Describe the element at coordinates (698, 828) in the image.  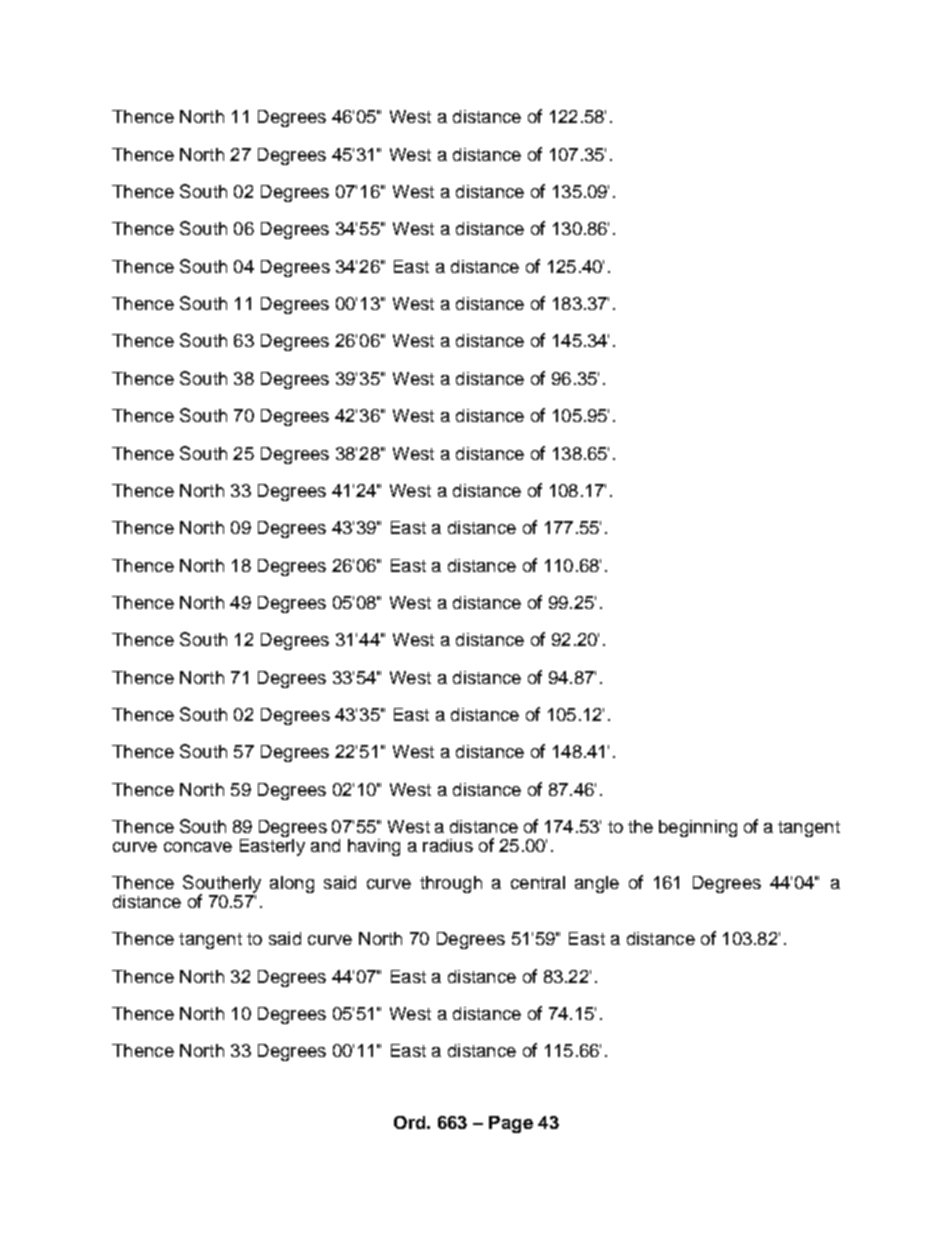
I see `beginning` at that location.
